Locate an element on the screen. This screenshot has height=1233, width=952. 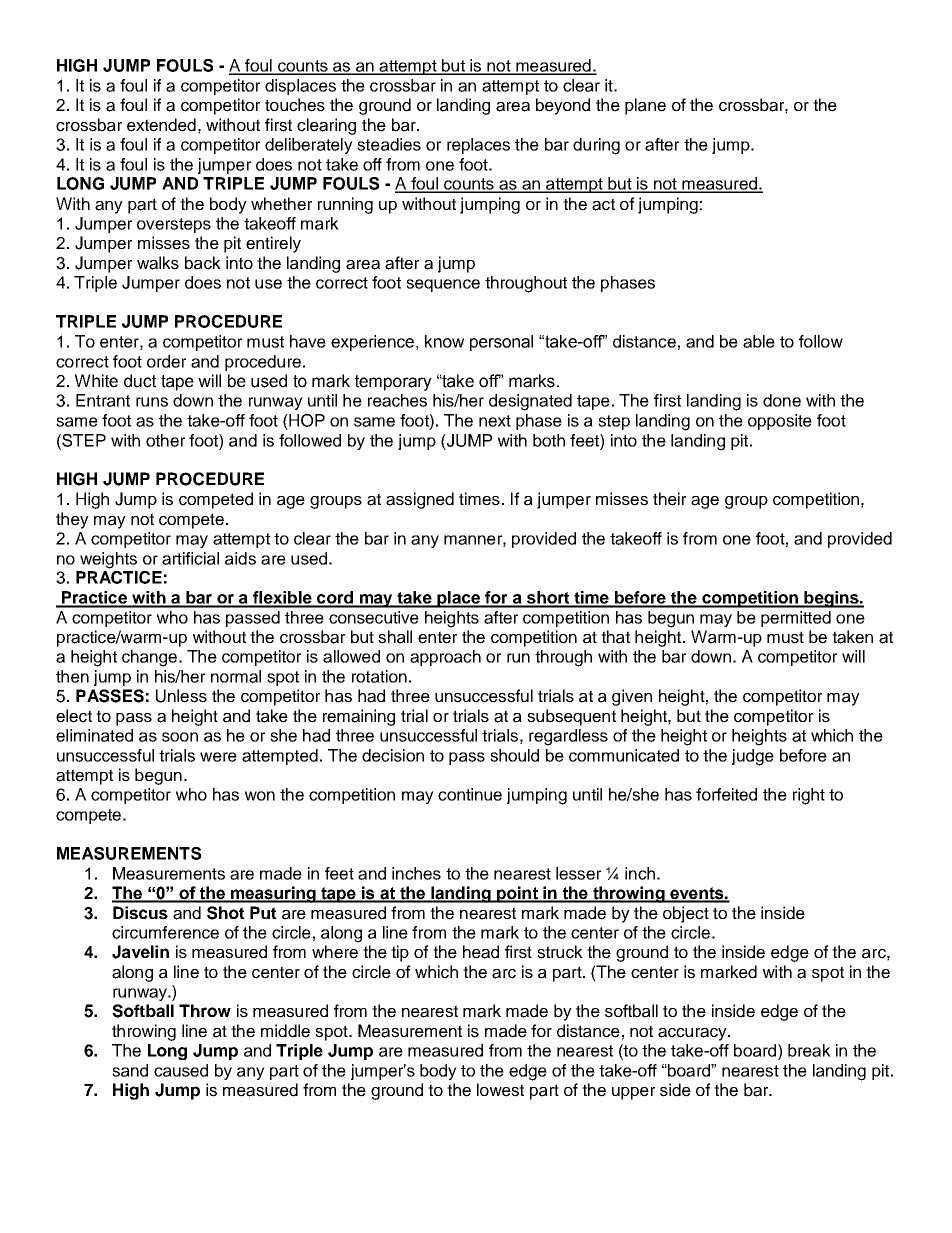
extended is located at coordinates (161, 125).
